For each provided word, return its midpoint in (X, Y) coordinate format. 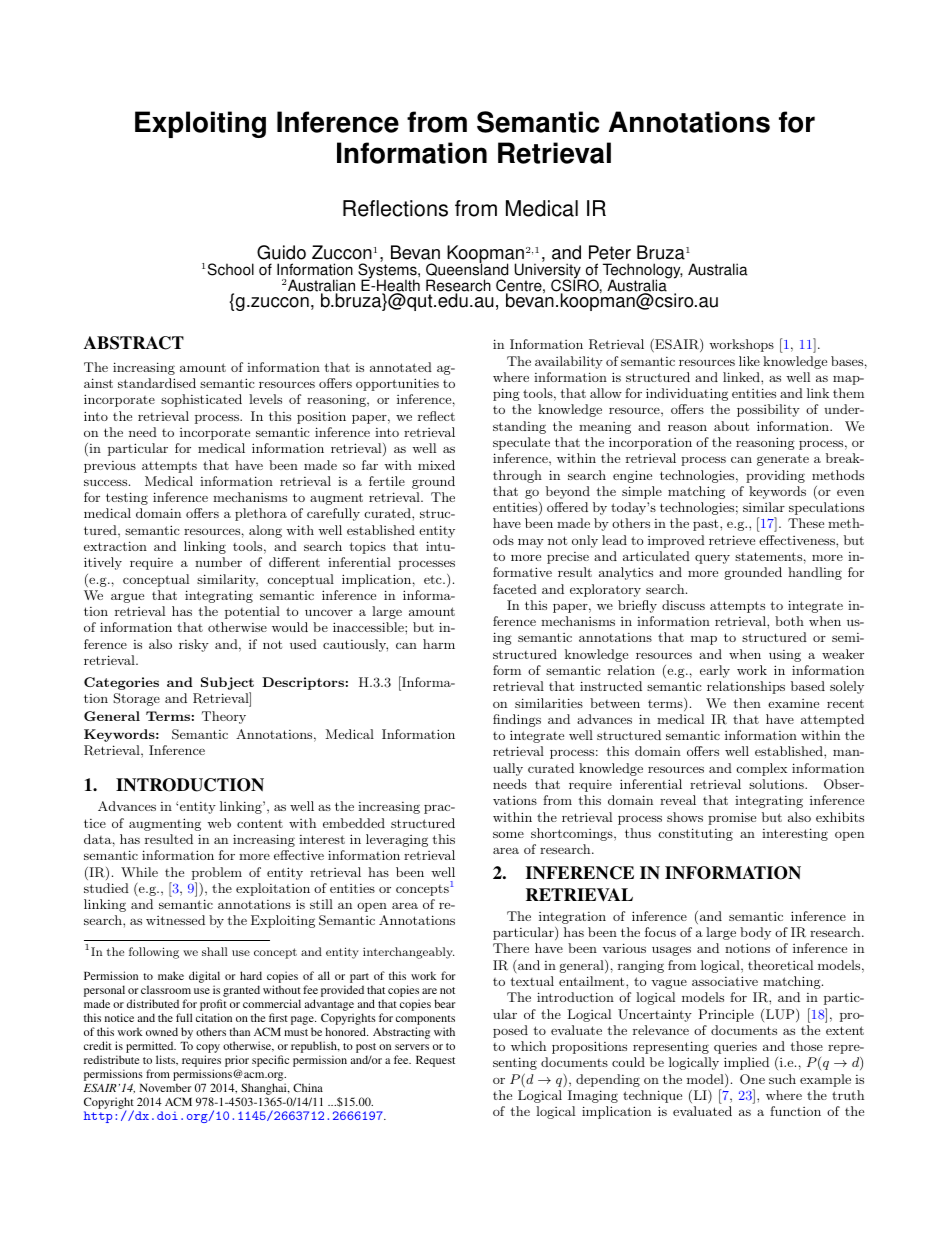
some (508, 834)
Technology (643, 272)
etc (434, 579)
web (219, 823)
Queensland (467, 268)
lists (167, 1060)
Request (435, 1061)
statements (768, 556)
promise (732, 818)
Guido (281, 252)
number (218, 562)
